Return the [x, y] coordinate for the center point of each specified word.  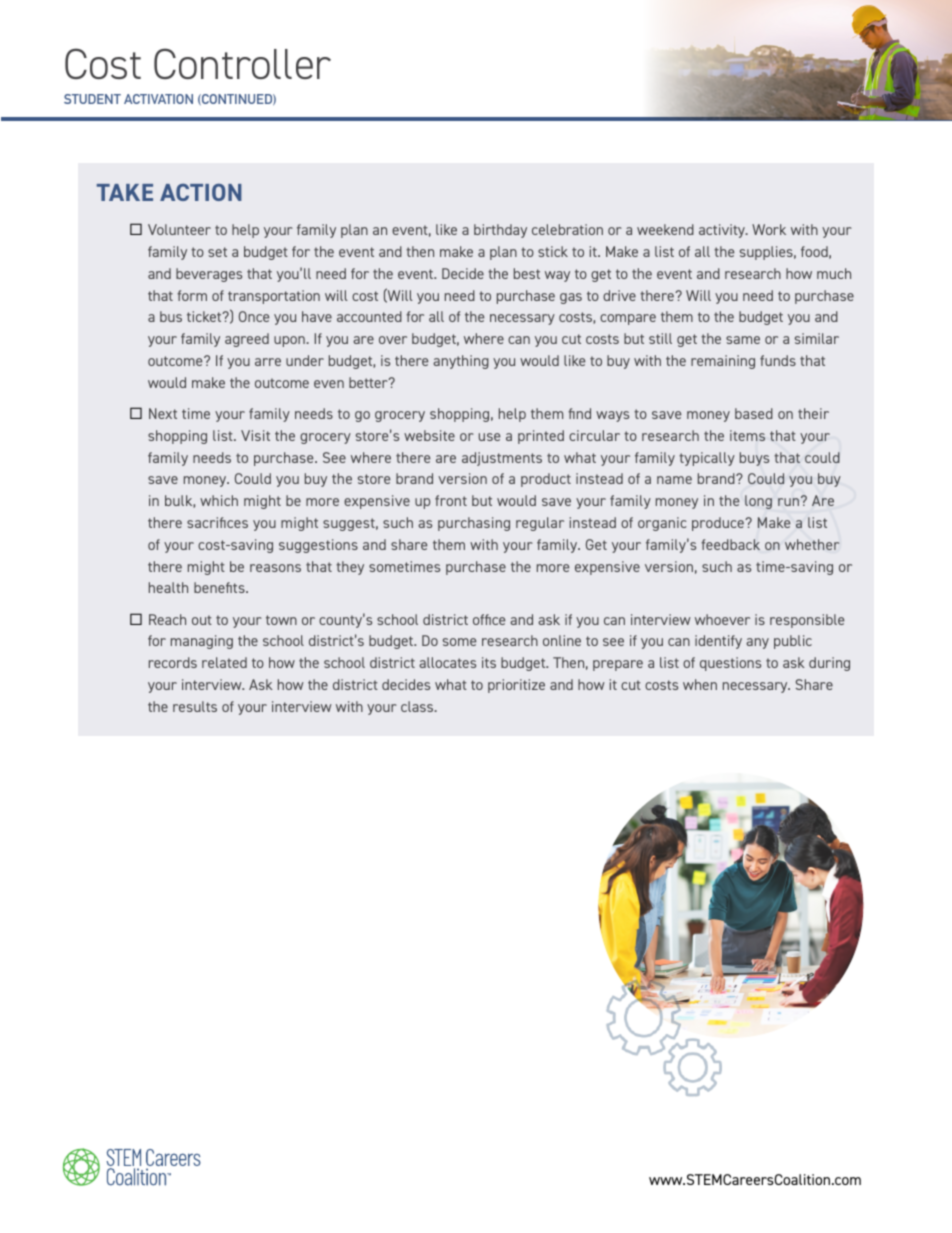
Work [769, 229]
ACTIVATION [158, 99]
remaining [723, 362]
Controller [242, 63]
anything [461, 362]
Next [163, 413]
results [195, 706]
